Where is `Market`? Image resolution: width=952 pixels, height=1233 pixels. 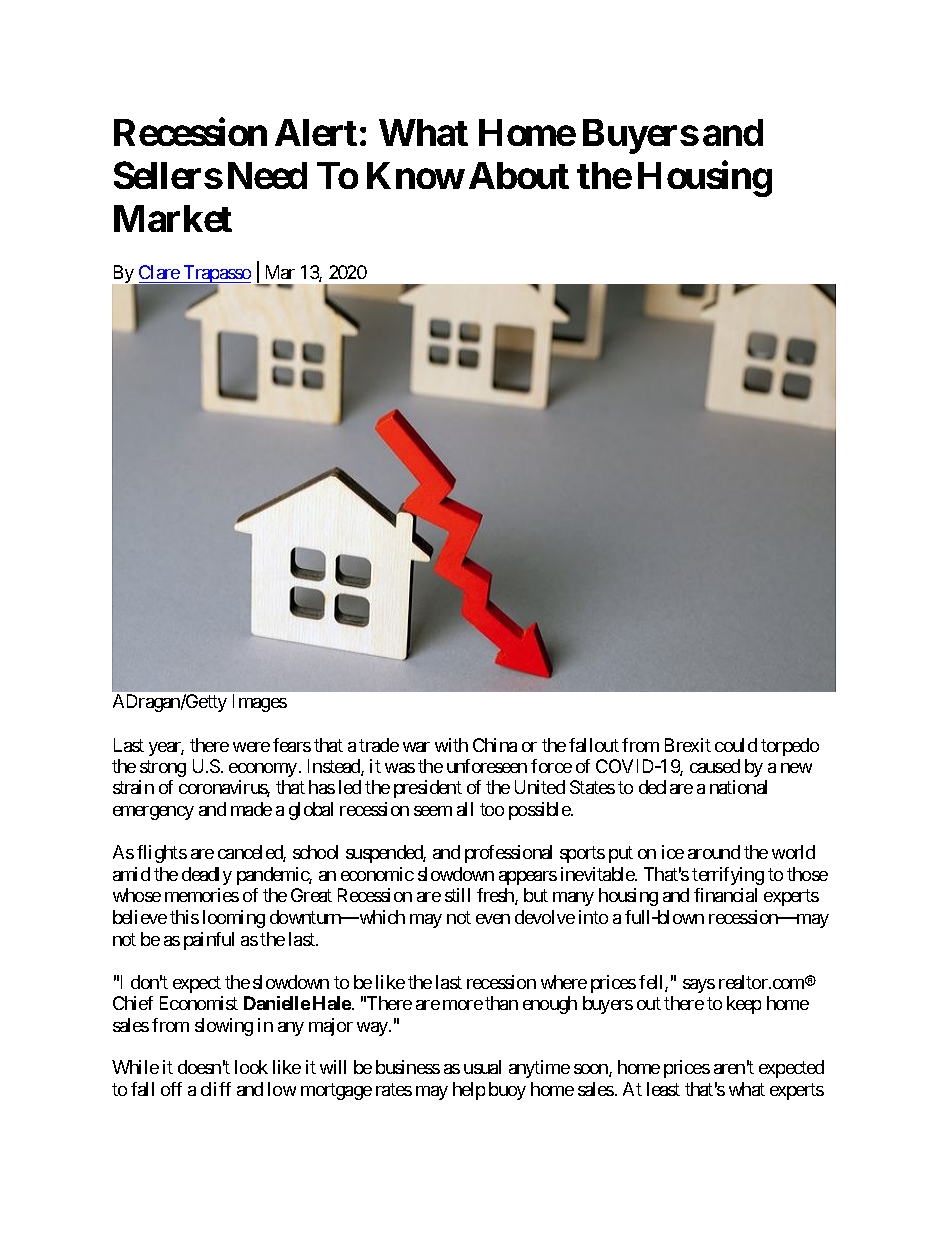 Market is located at coordinates (173, 218).
